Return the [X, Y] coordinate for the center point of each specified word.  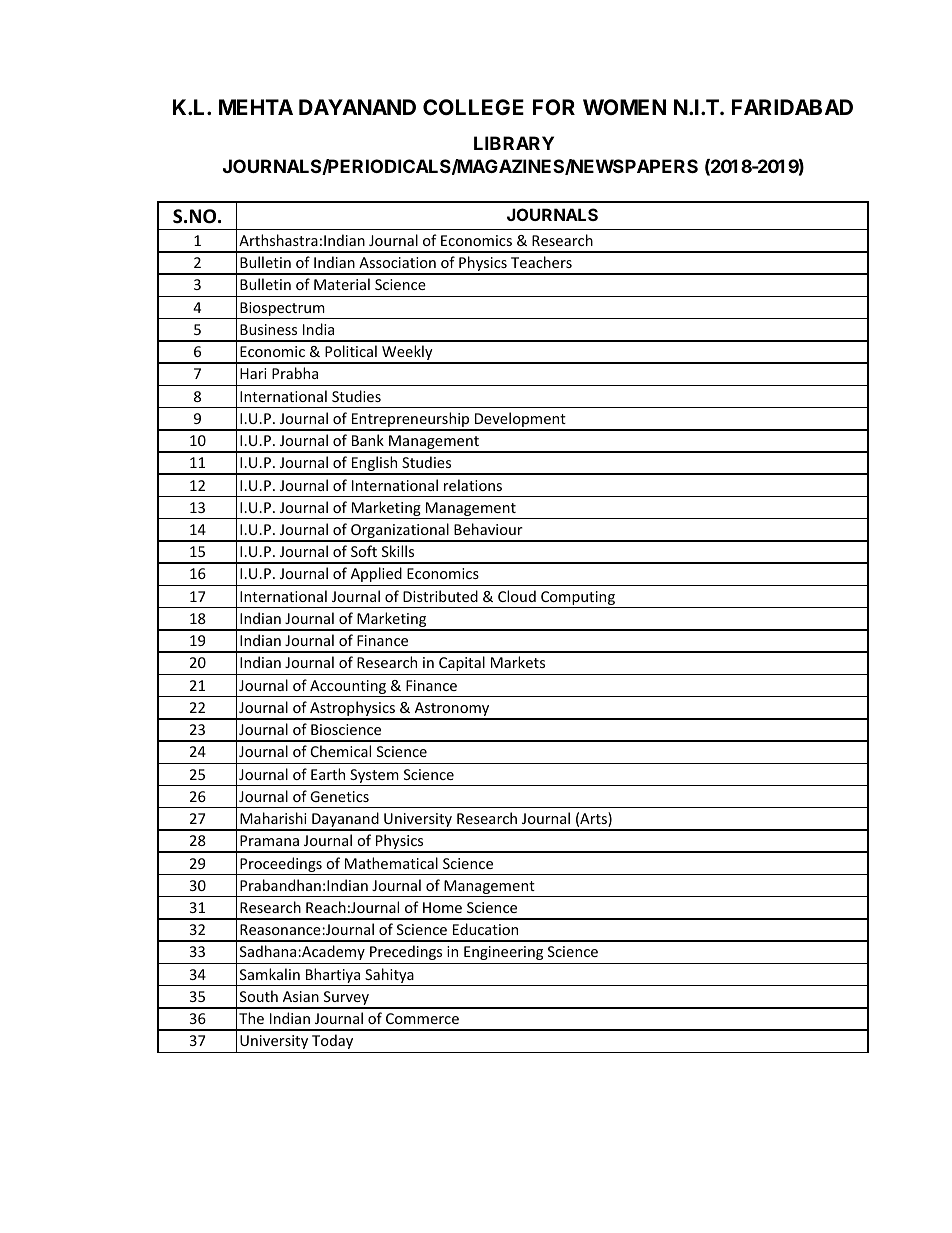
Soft [364, 551]
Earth [328, 774]
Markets [518, 662]
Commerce [422, 1018]
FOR [554, 107]
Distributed [440, 596]
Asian [301, 996]
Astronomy [452, 710]
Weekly [407, 354]
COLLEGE [473, 107]
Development [520, 421]
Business [268, 329]
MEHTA [256, 107]
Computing [578, 599]
